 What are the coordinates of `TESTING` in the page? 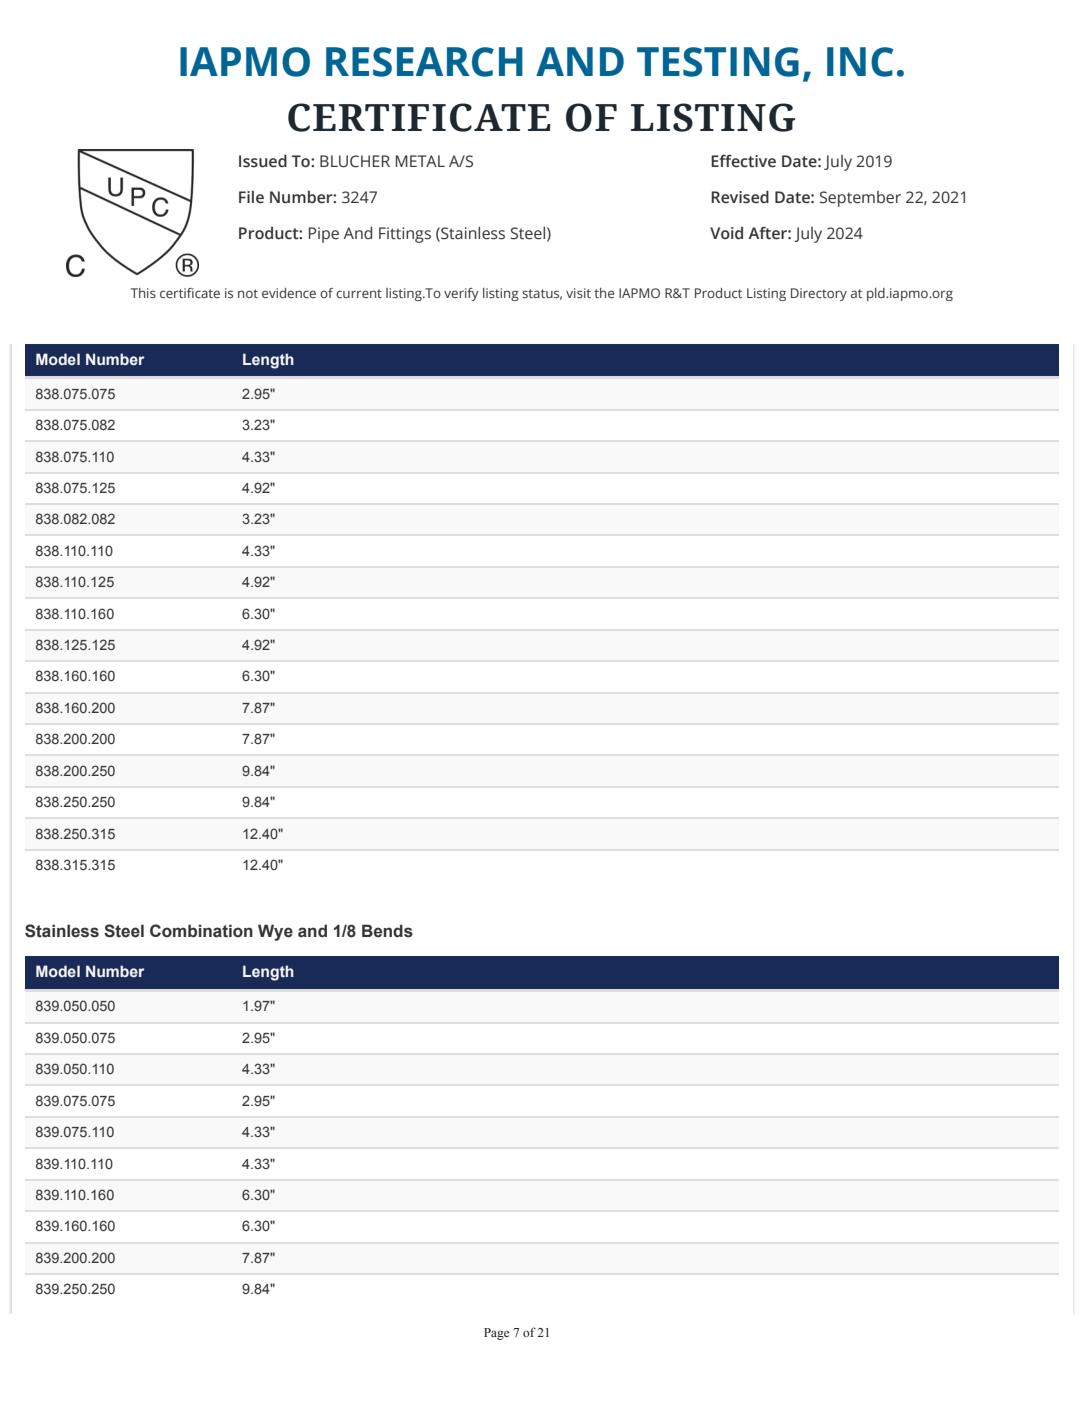 It's located at (718, 62).
